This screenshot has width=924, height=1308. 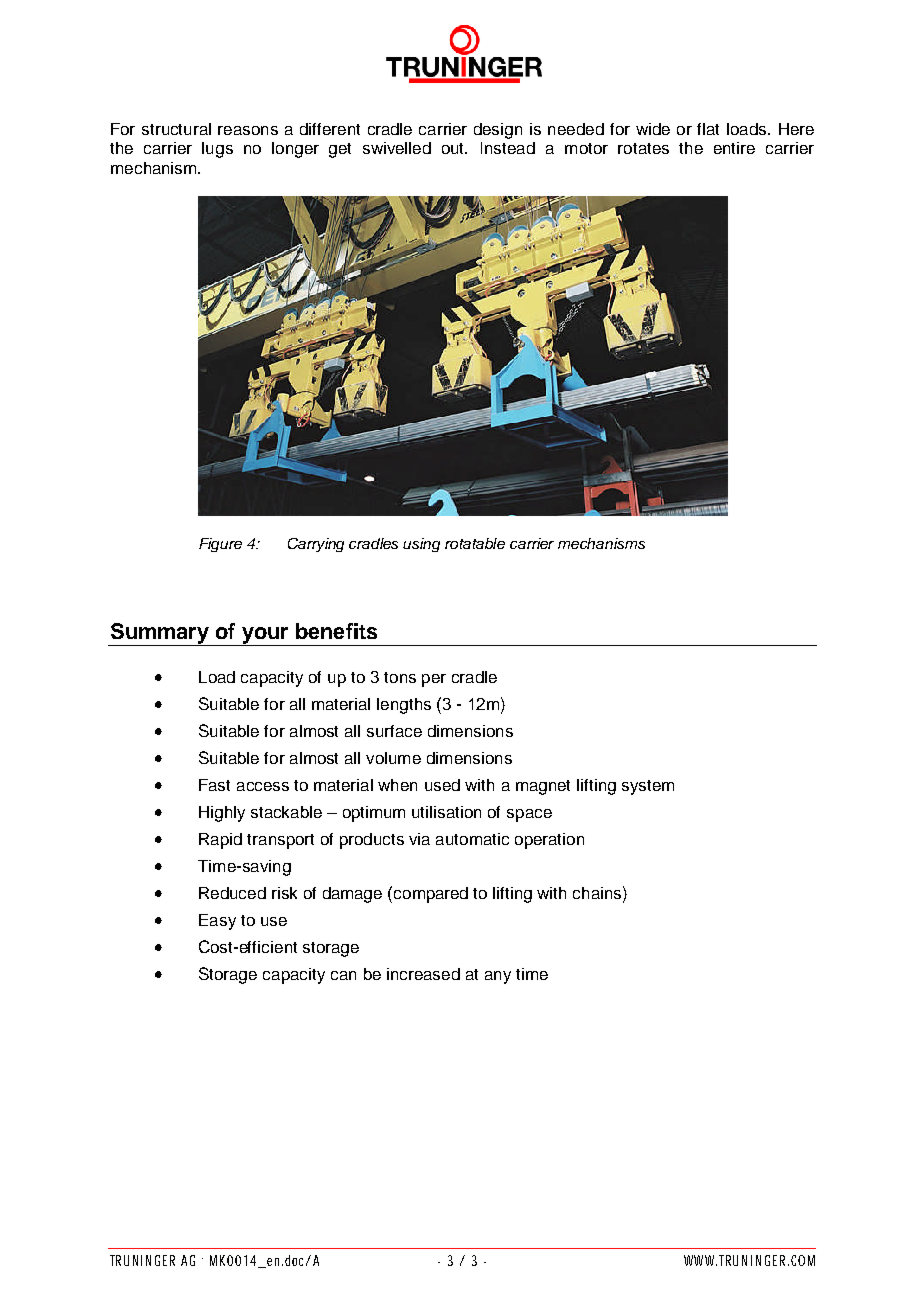 I want to click on using, so click(x=421, y=545).
